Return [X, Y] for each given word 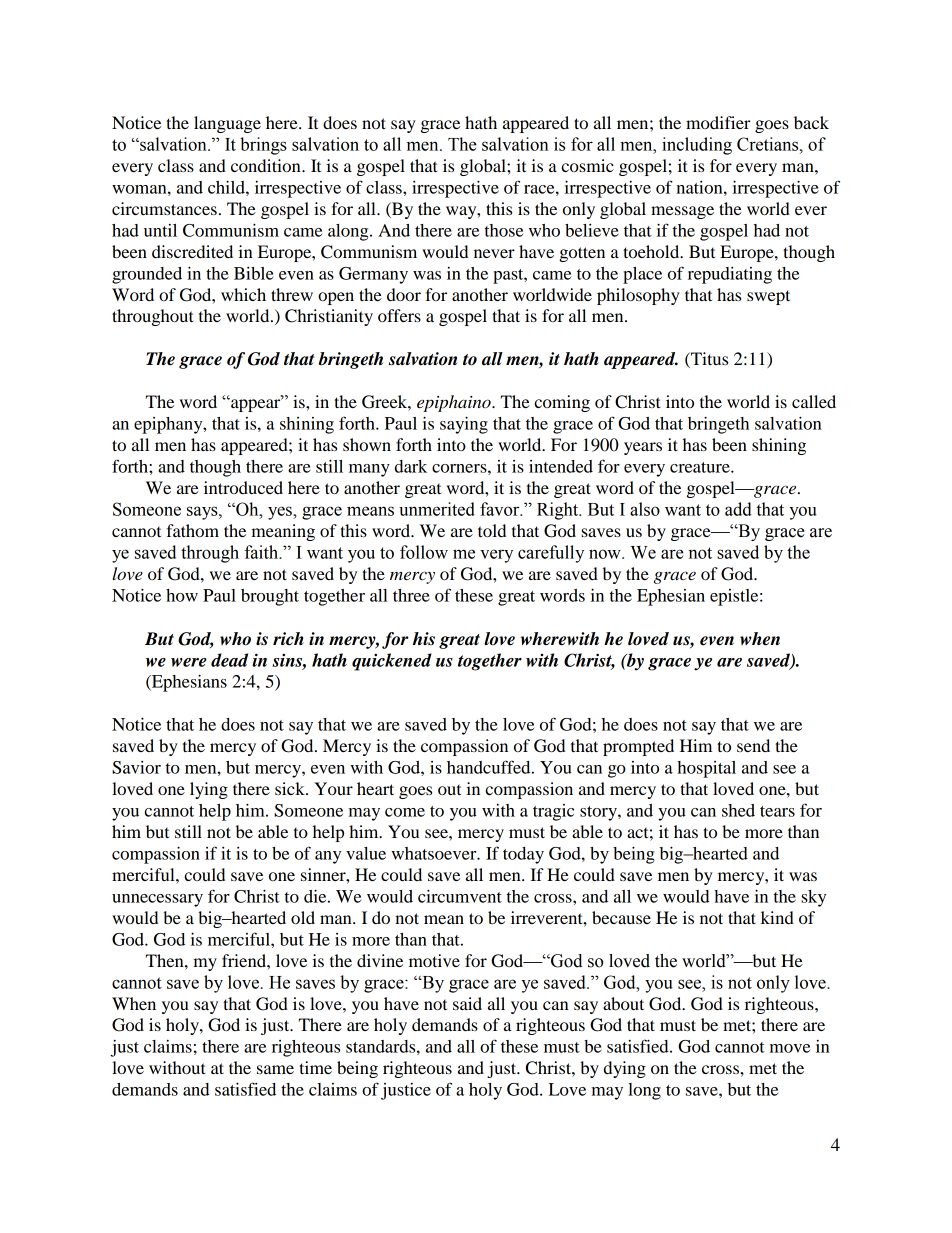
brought [270, 597]
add [738, 509]
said [467, 1003]
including [697, 146]
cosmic [587, 165]
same [275, 1069]
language [227, 124]
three [411, 595]
